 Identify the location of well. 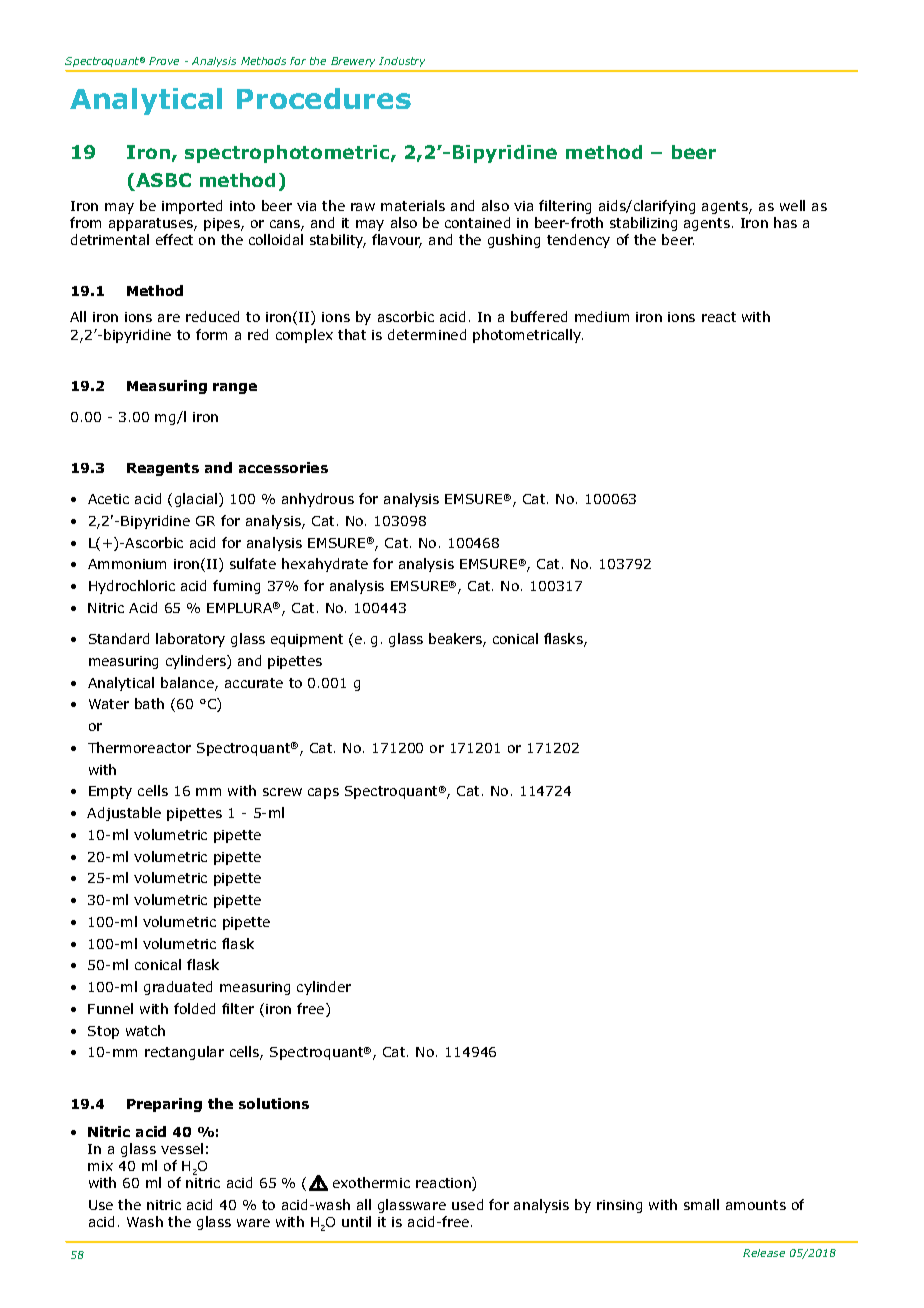
(792, 205).
